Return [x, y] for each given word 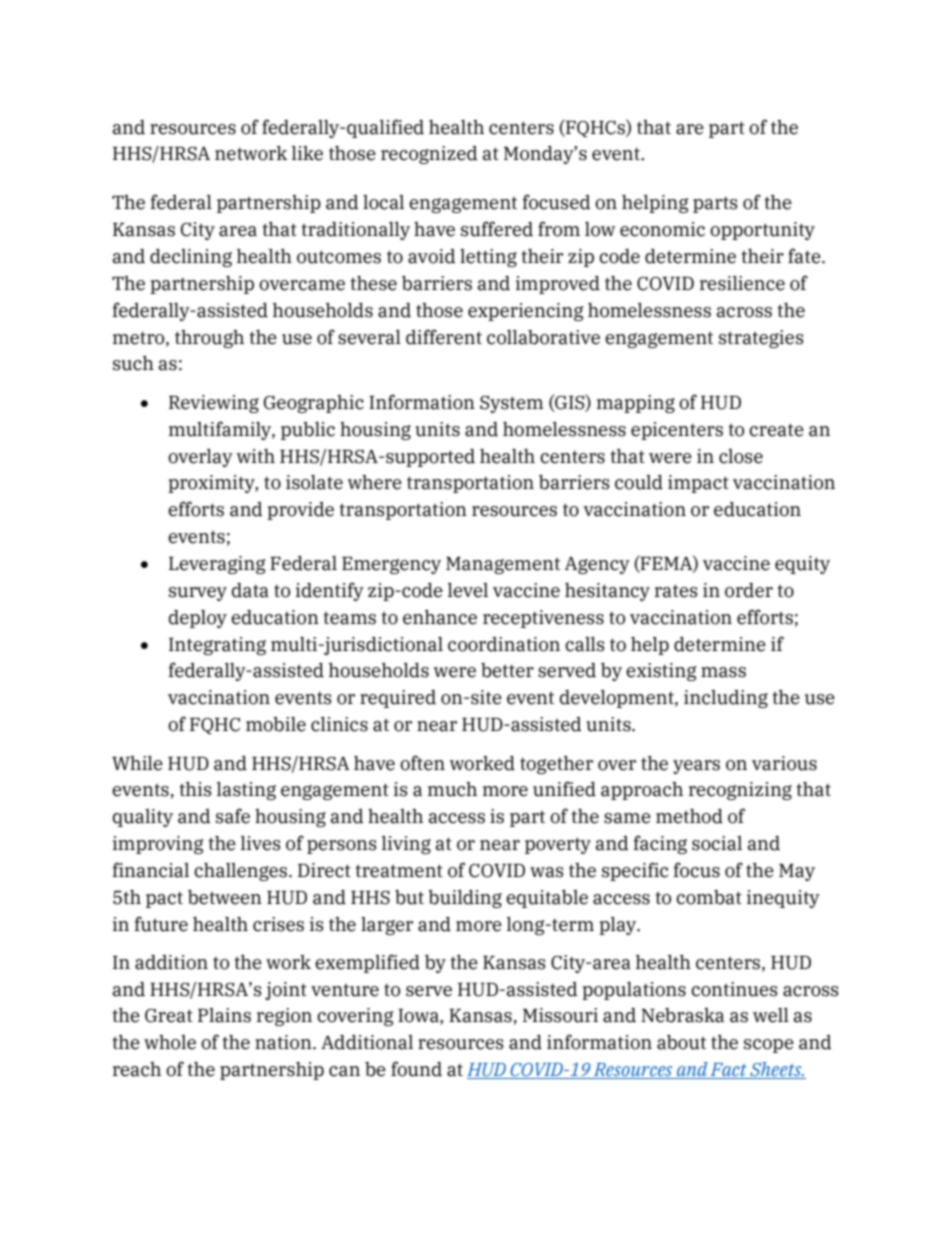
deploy [198, 619]
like [307, 153]
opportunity [762, 231]
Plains [224, 1015]
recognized [429, 155]
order [749, 590]
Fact [729, 1071]
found [416, 1069]
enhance [440, 617]
